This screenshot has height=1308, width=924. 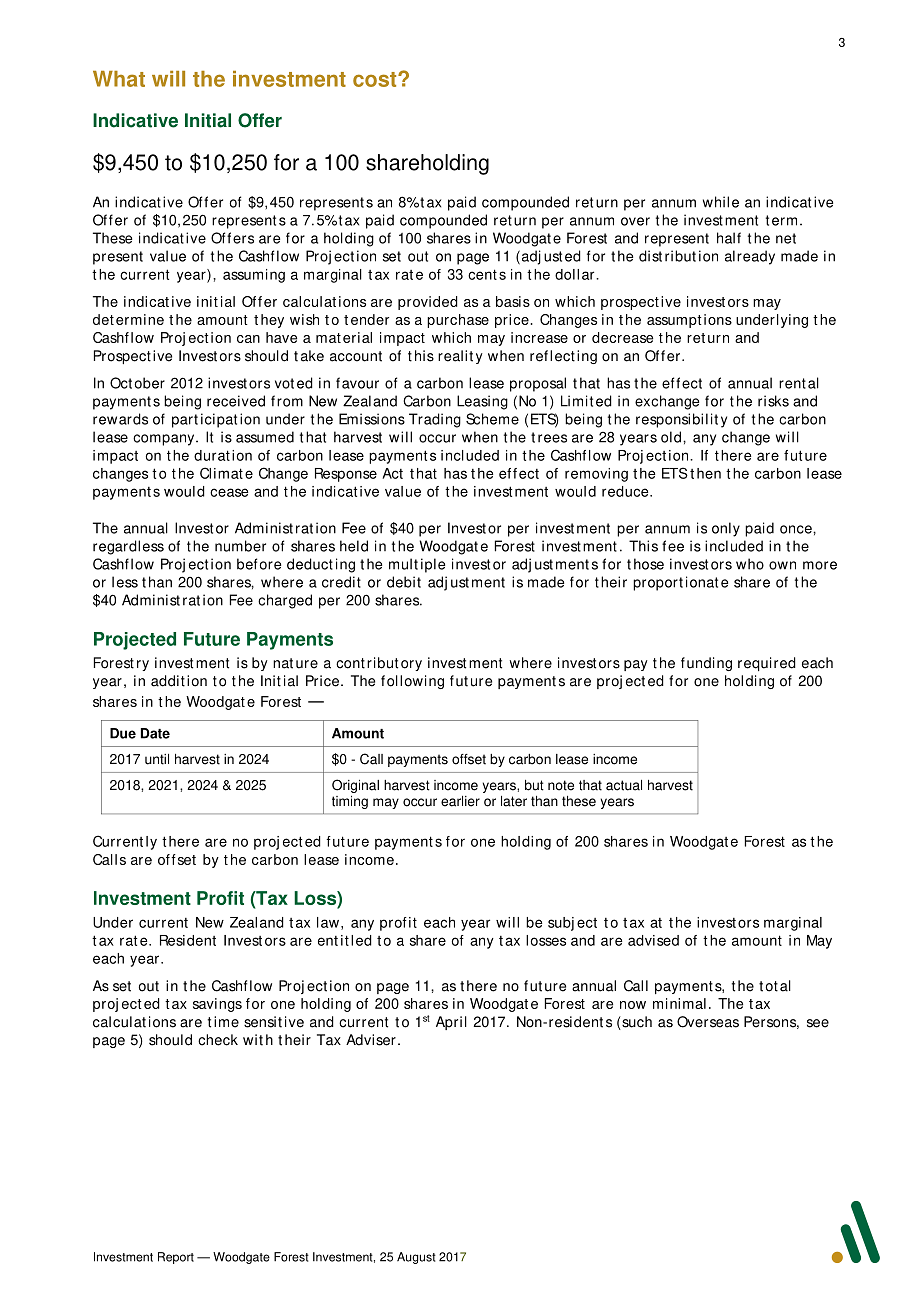 I want to click on earlier, so click(x=460, y=801).
